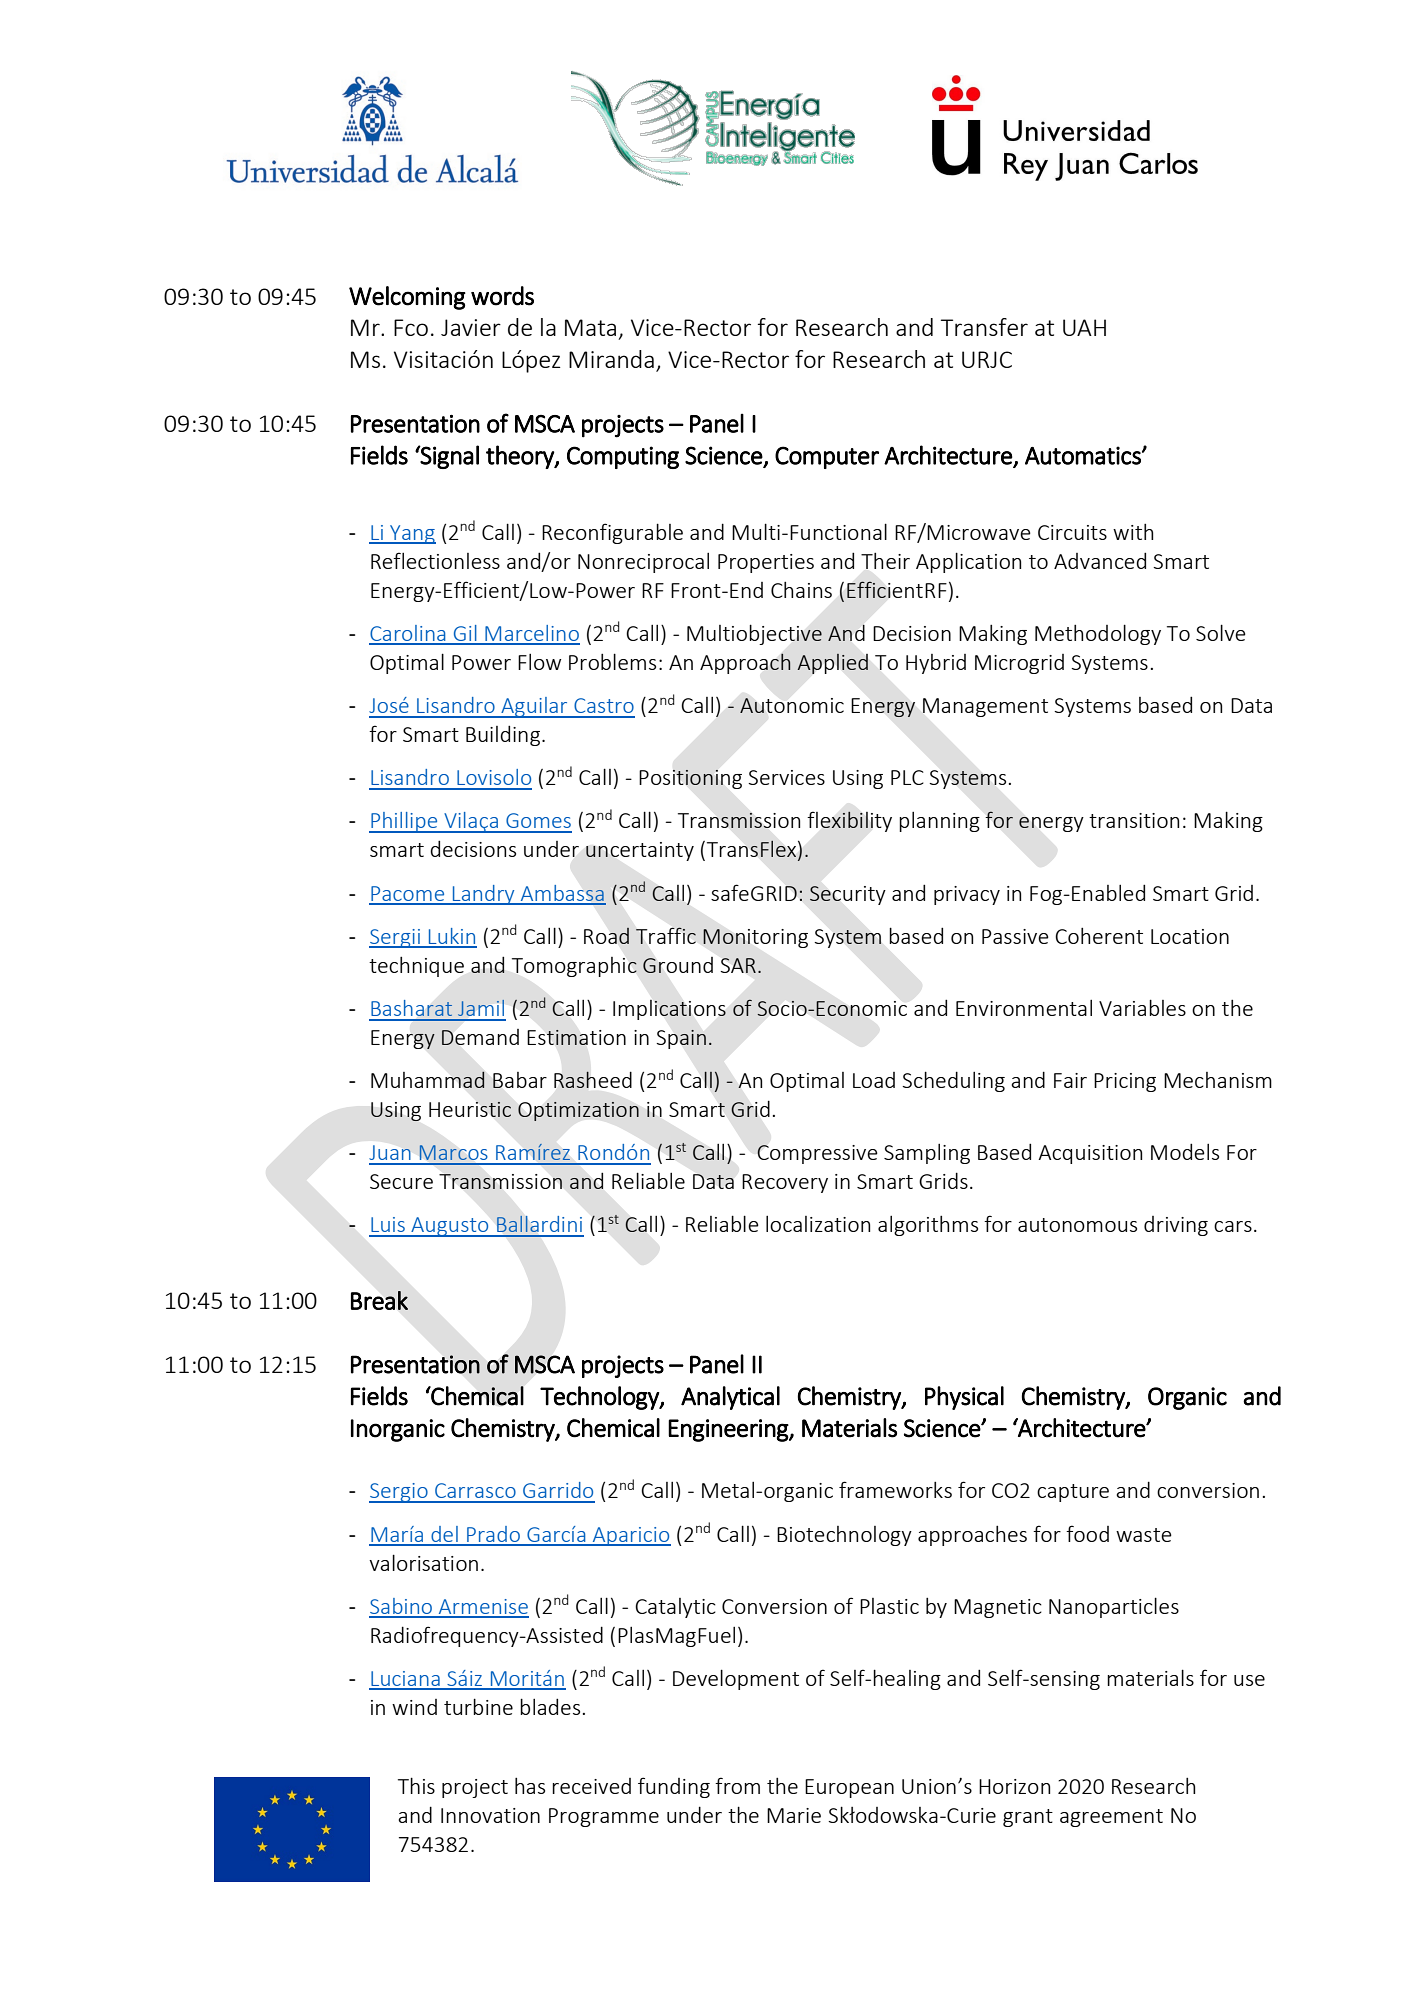 Image resolution: width=1412 pixels, height=1997 pixels. What do you see at coordinates (874, 1080) in the document?
I see `Load` at bounding box center [874, 1080].
